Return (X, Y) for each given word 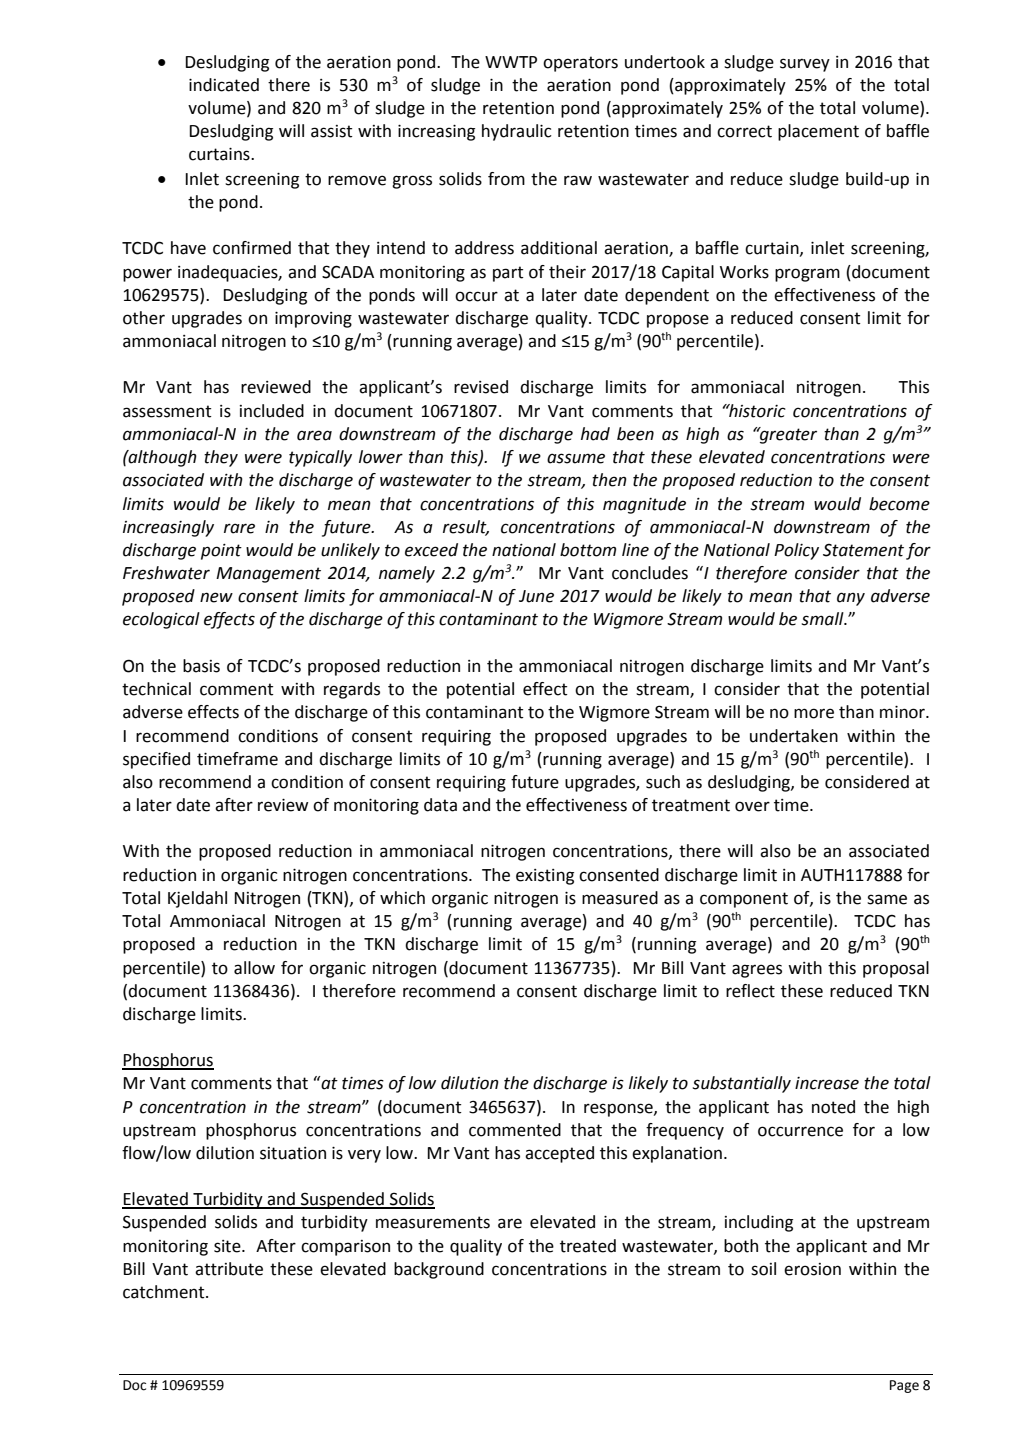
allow (254, 968)
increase (827, 1083)
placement (818, 132)
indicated (224, 85)
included (272, 411)
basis (201, 666)
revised (481, 387)
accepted (559, 1154)
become (899, 504)
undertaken (794, 736)
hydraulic (517, 132)
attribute (229, 1269)
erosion (812, 1269)
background (439, 1270)
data (440, 805)
